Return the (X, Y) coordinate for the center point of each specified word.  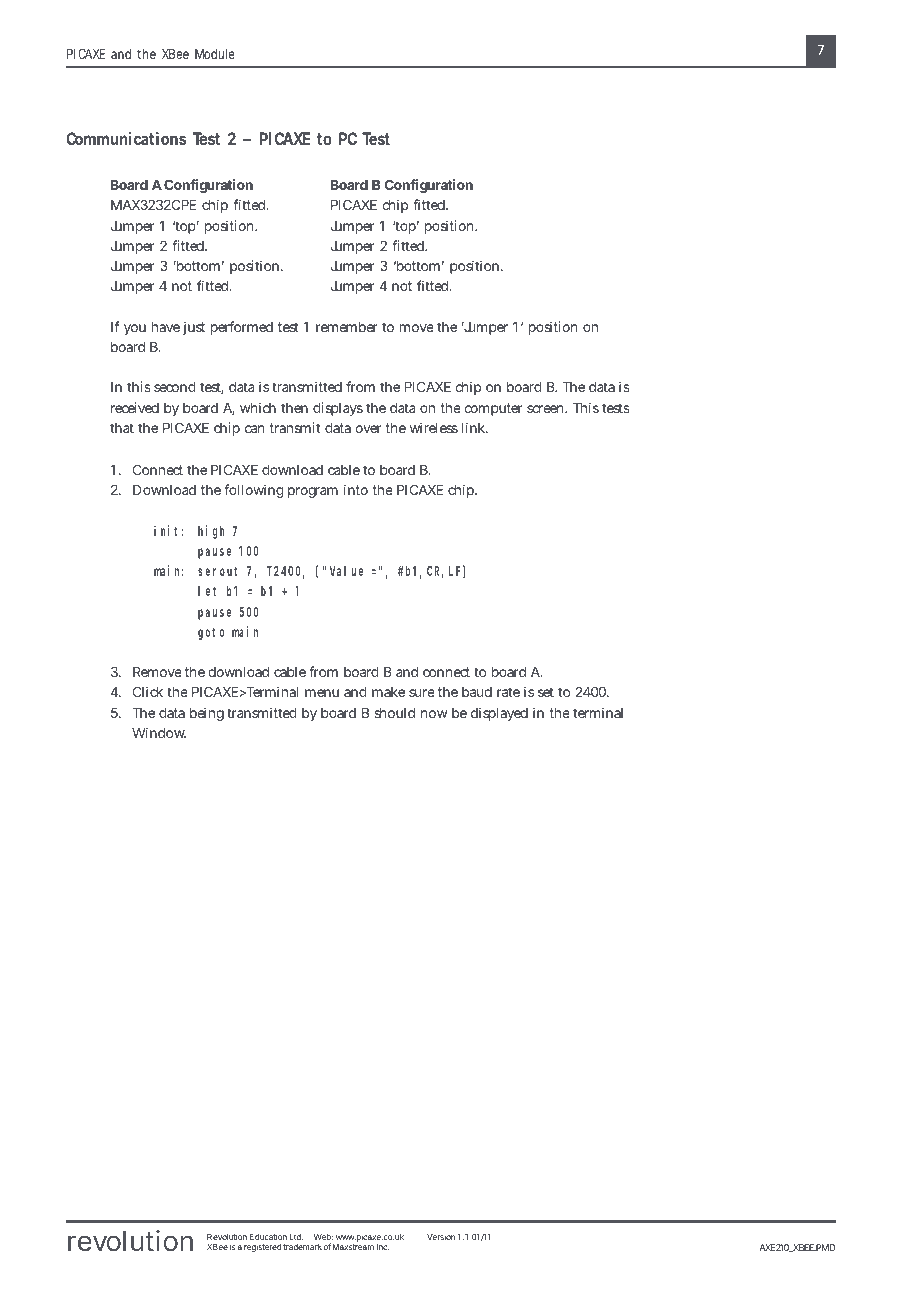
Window (159, 732)
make (388, 692)
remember (347, 327)
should (394, 713)
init (168, 530)
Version (441, 1237)
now (434, 714)
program (313, 492)
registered (263, 1248)
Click (148, 691)
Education (268, 1236)
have (166, 327)
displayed (499, 714)
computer (493, 409)
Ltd (296, 1237)
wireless (434, 427)
